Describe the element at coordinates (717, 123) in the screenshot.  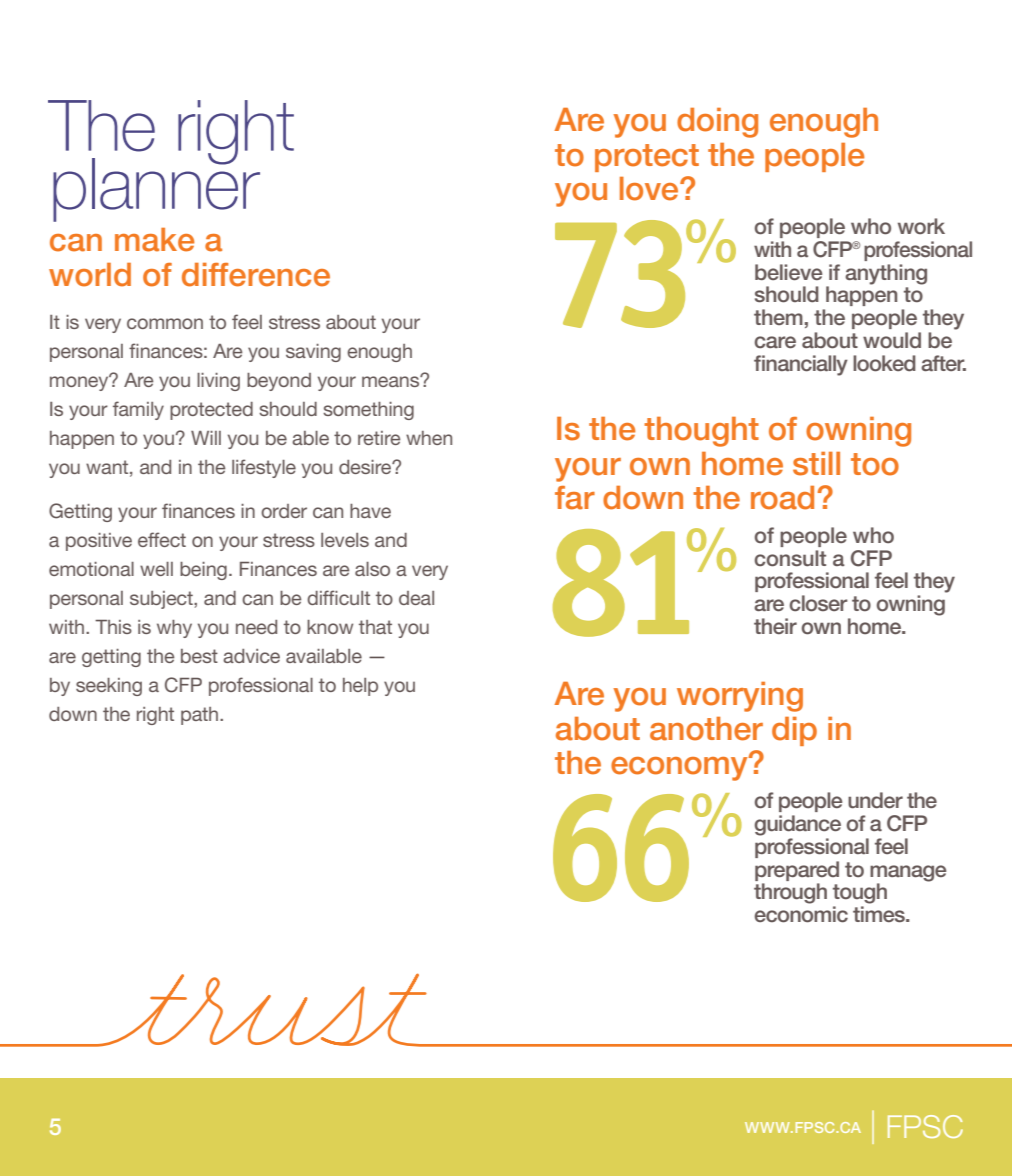
I see `doing` at that location.
